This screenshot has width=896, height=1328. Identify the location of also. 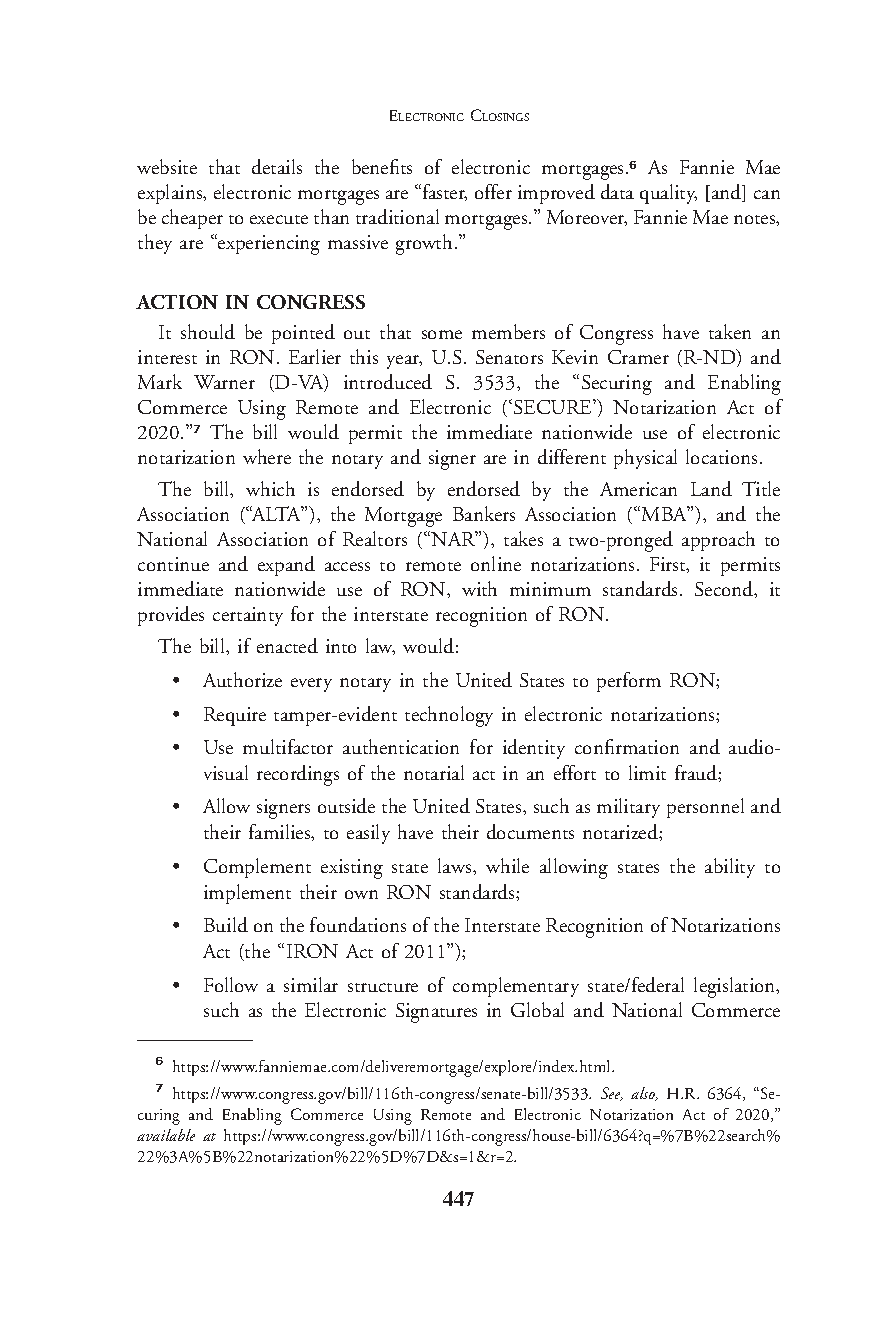
(644, 1094).
